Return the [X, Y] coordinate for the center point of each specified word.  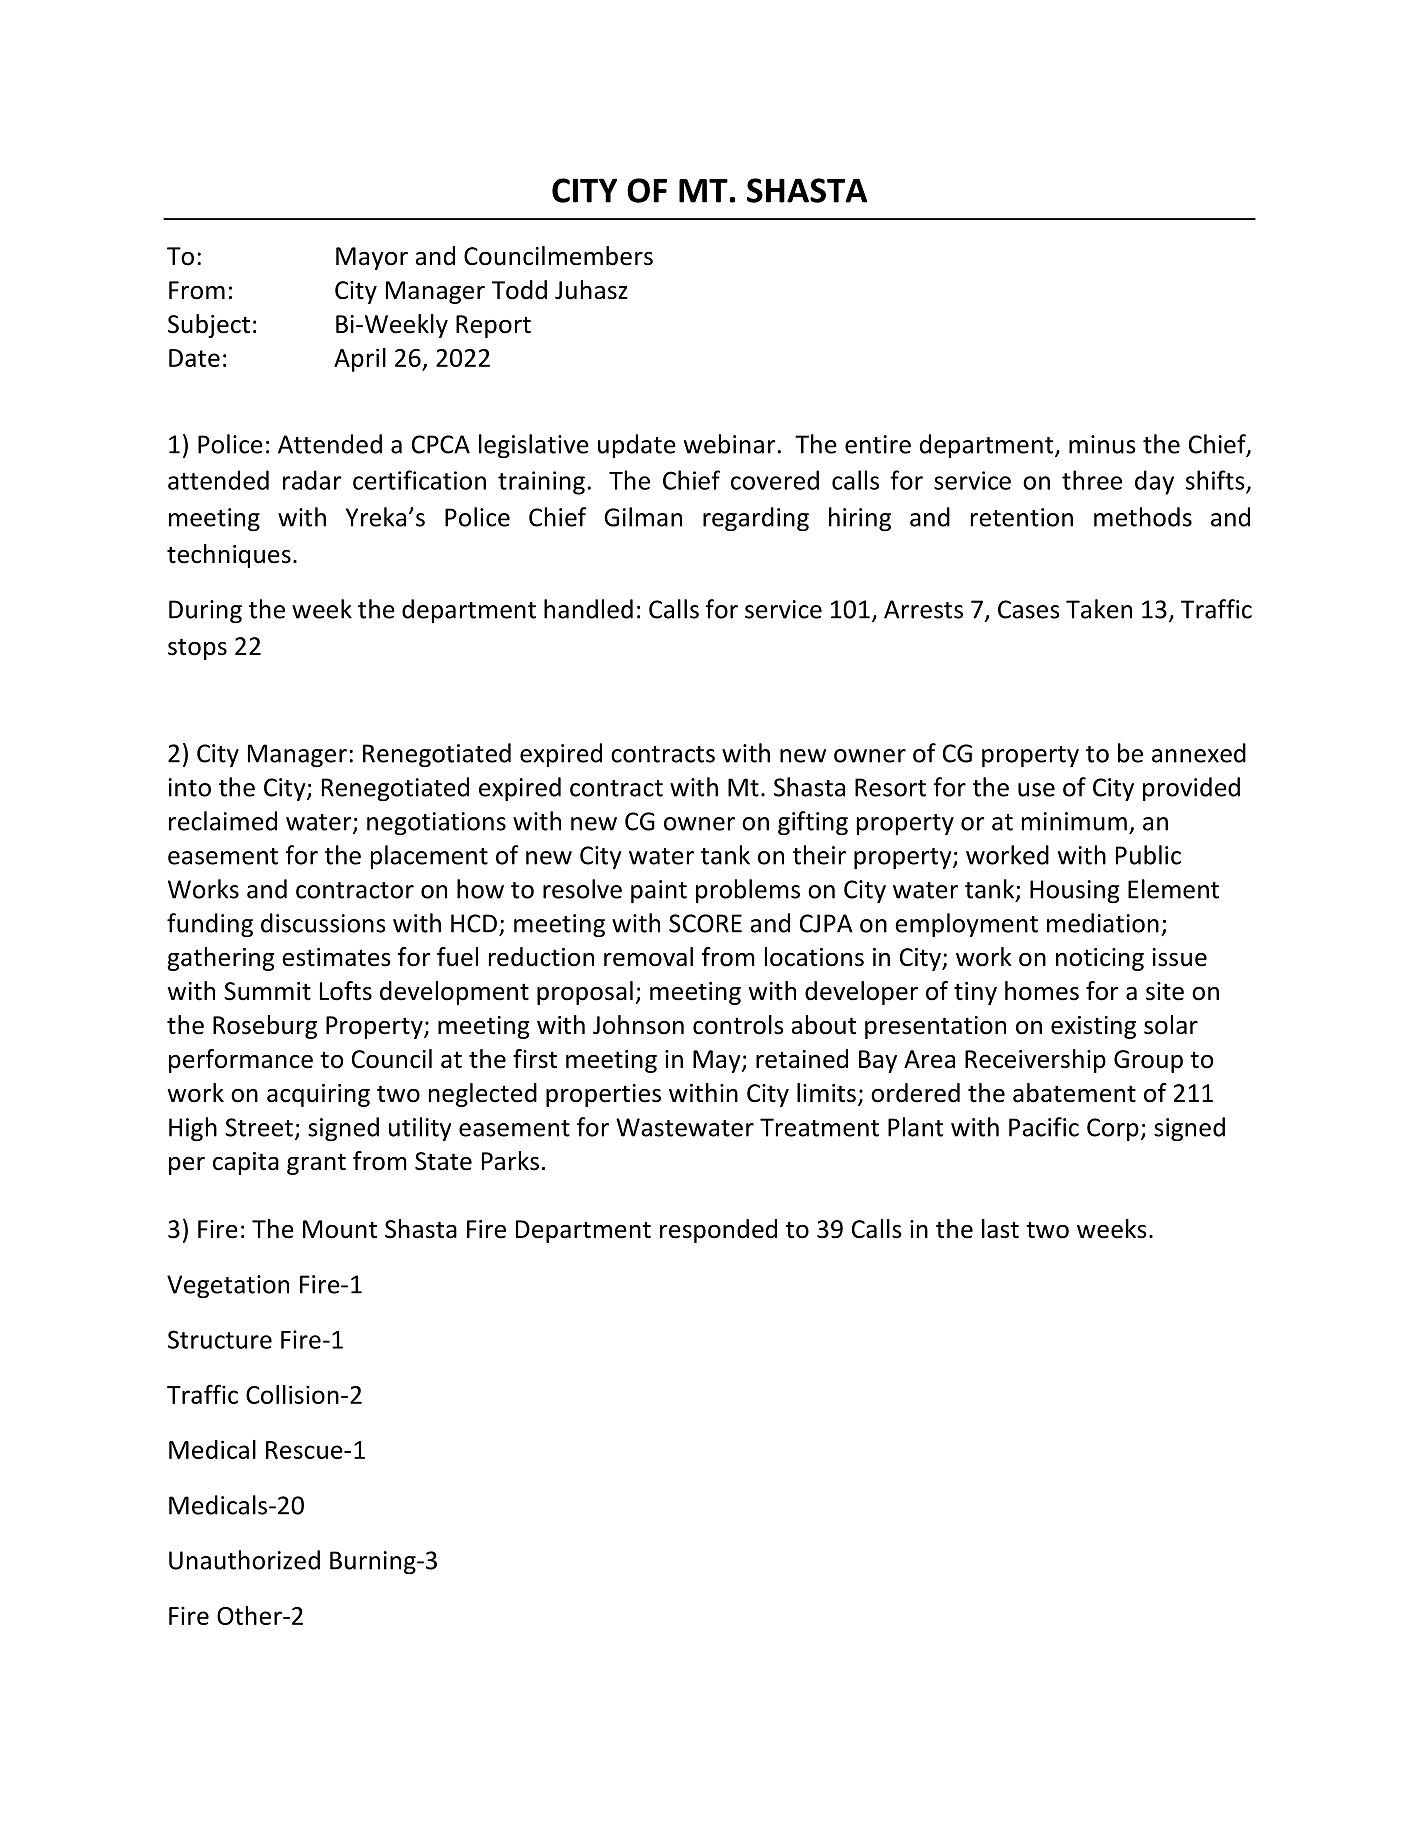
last [1000, 1229]
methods [1143, 517]
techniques [229, 556]
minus [1102, 444]
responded [718, 1231]
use [1036, 790]
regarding [756, 519]
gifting [813, 823]
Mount [340, 1229]
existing [1093, 1027]
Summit [267, 991]
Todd [519, 290]
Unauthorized [244, 1560]
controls [738, 1025]
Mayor [372, 258]
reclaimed [223, 821]
